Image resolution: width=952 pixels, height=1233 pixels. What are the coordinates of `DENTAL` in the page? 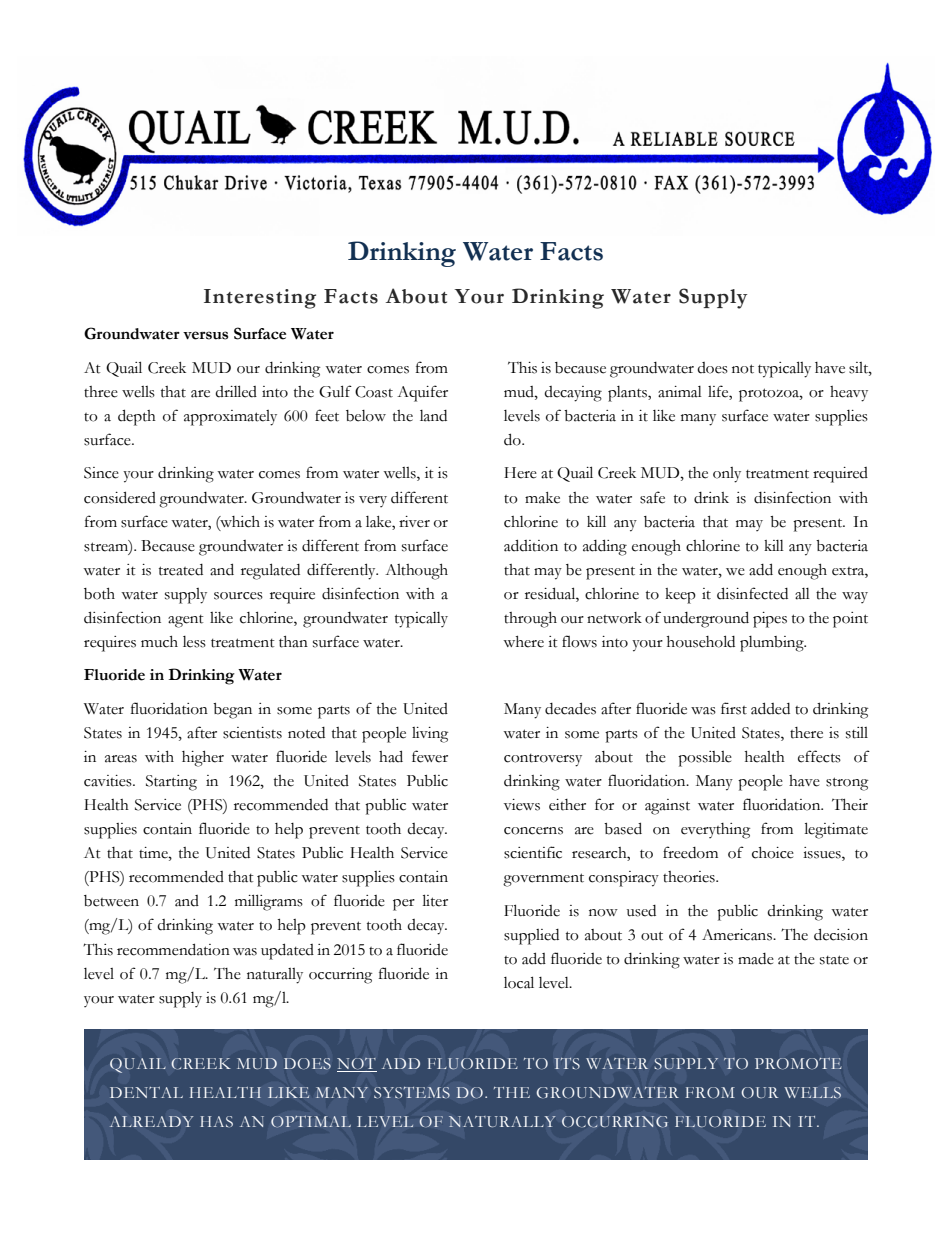 It's located at (146, 1092).
